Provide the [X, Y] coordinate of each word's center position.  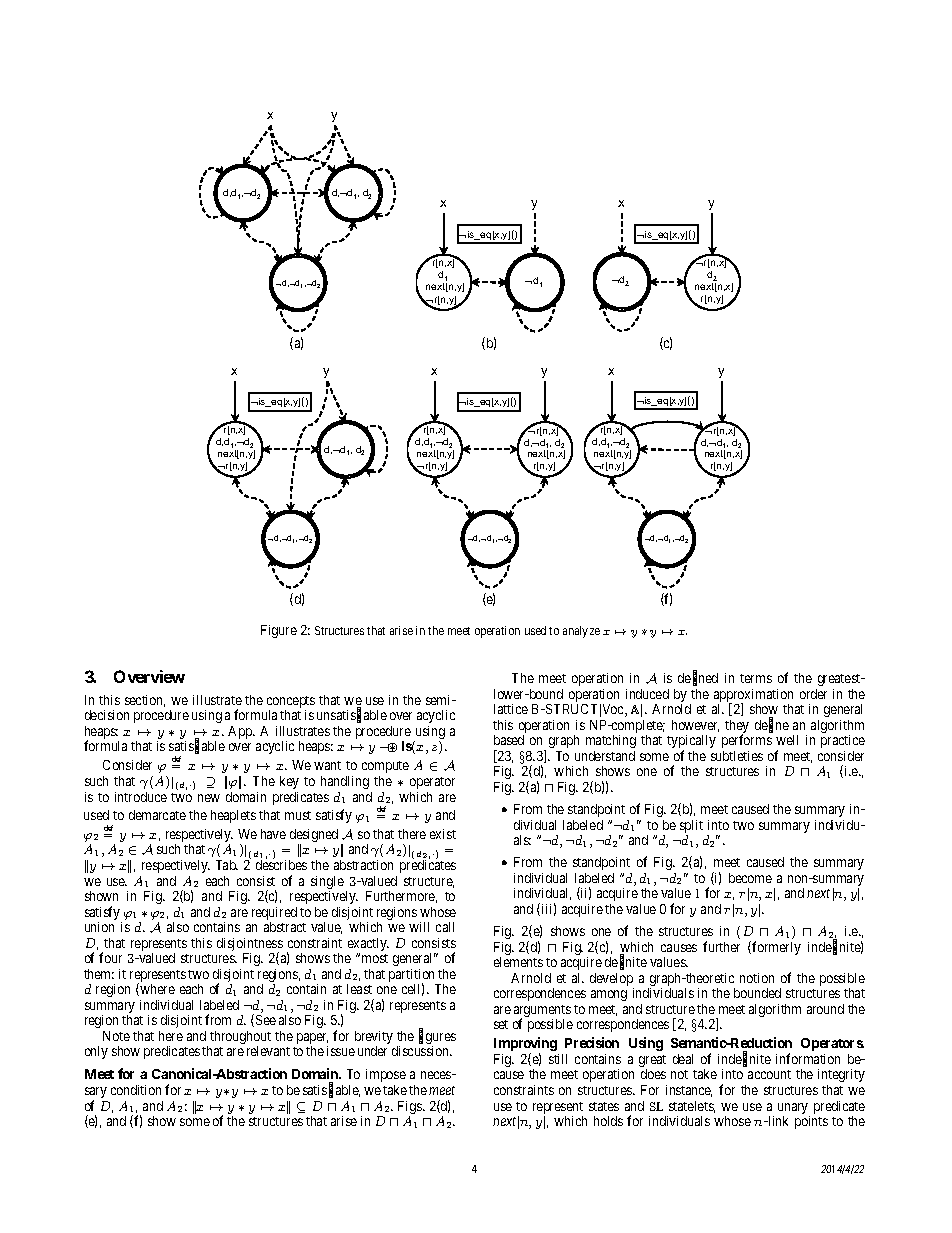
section [145, 701]
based [509, 740]
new [209, 798]
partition [413, 977]
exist [443, 834]
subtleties [737, 756]
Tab [227, 865]
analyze [581, 632]
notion [757, 978]
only [96, 1052]
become [750, 878]
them [99, 974]
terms [756, 678]
